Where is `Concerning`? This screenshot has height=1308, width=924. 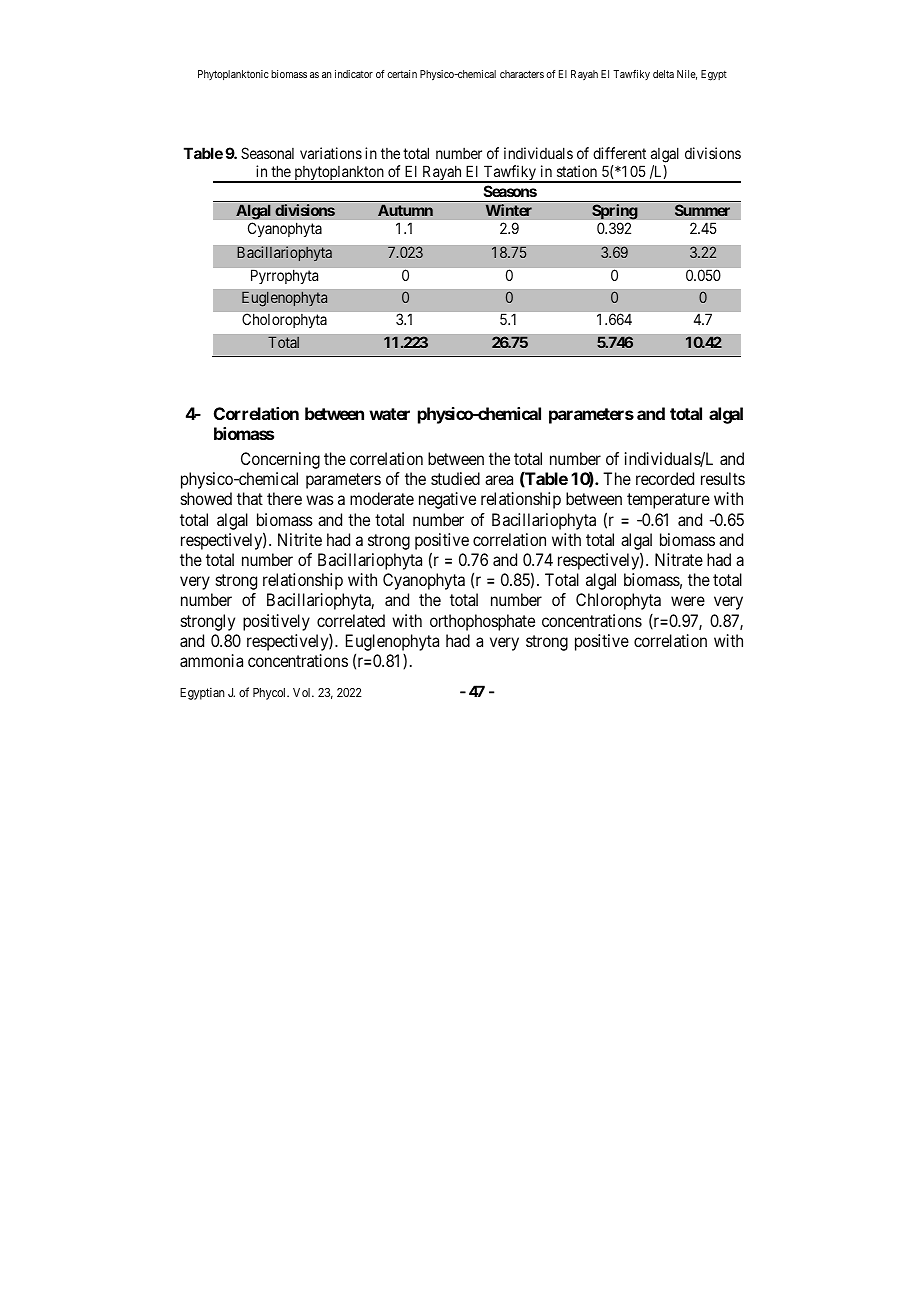
Concerning is located at coordinates (280, 460).
